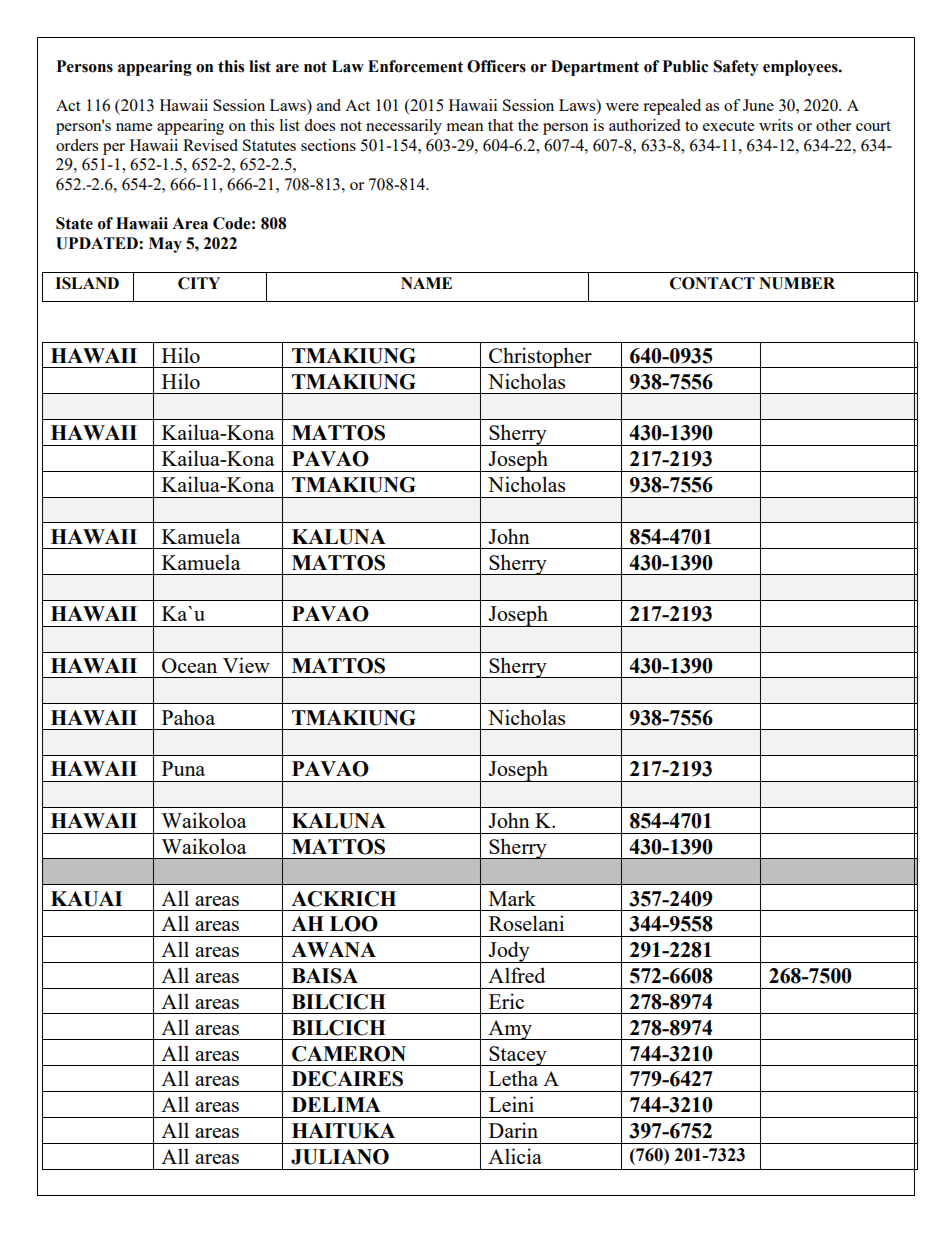 This screenshot has width=952, height=1233. What do you see at coordinates (210, 145) in the screenshot?
I see `Revised` at bounding box center [210, 145].
